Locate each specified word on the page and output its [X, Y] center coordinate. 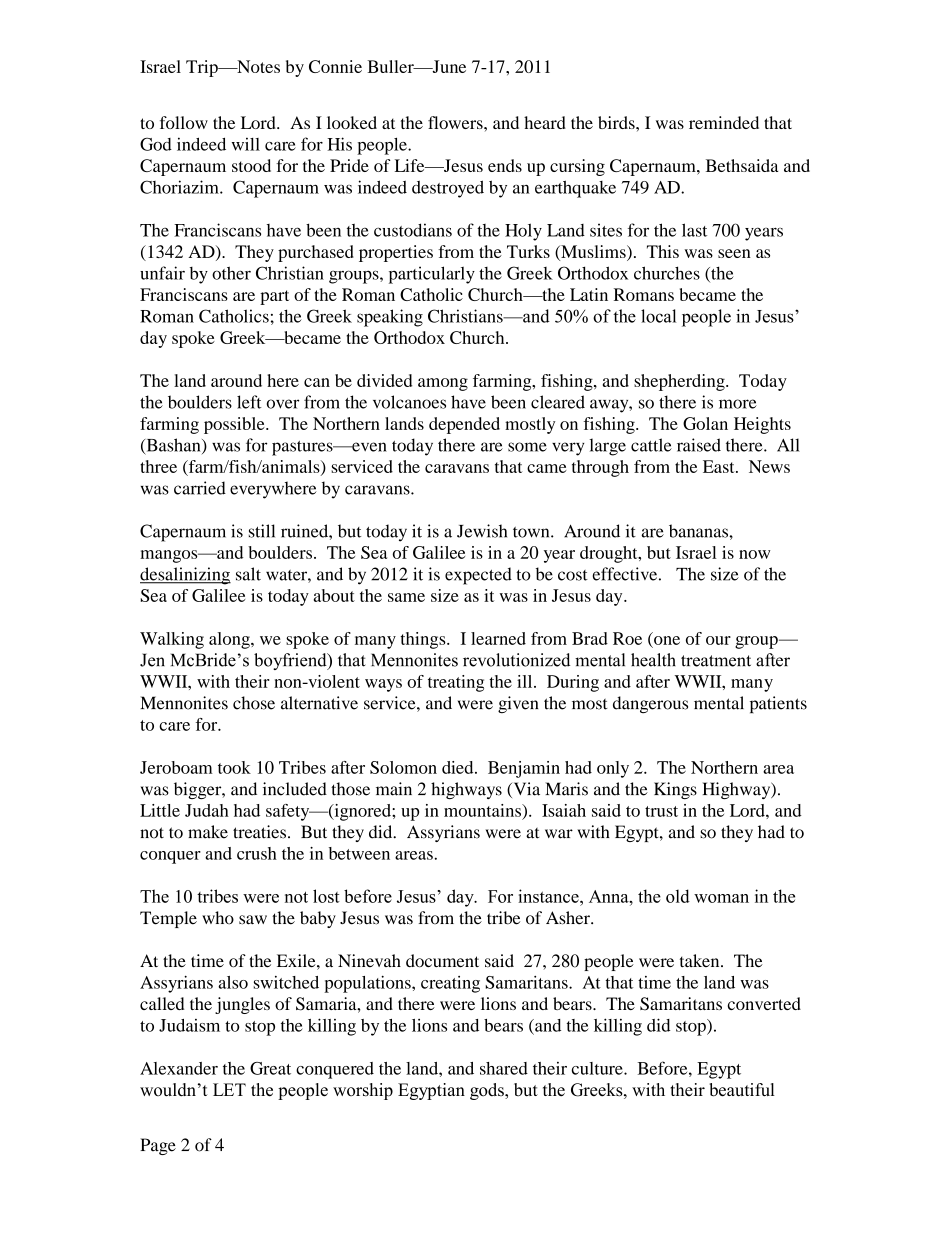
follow [184, 122]
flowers [456, 122]
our [718, 640]
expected [478, 576]
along [230, 640]
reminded [724, 122]
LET [229, 1089]
